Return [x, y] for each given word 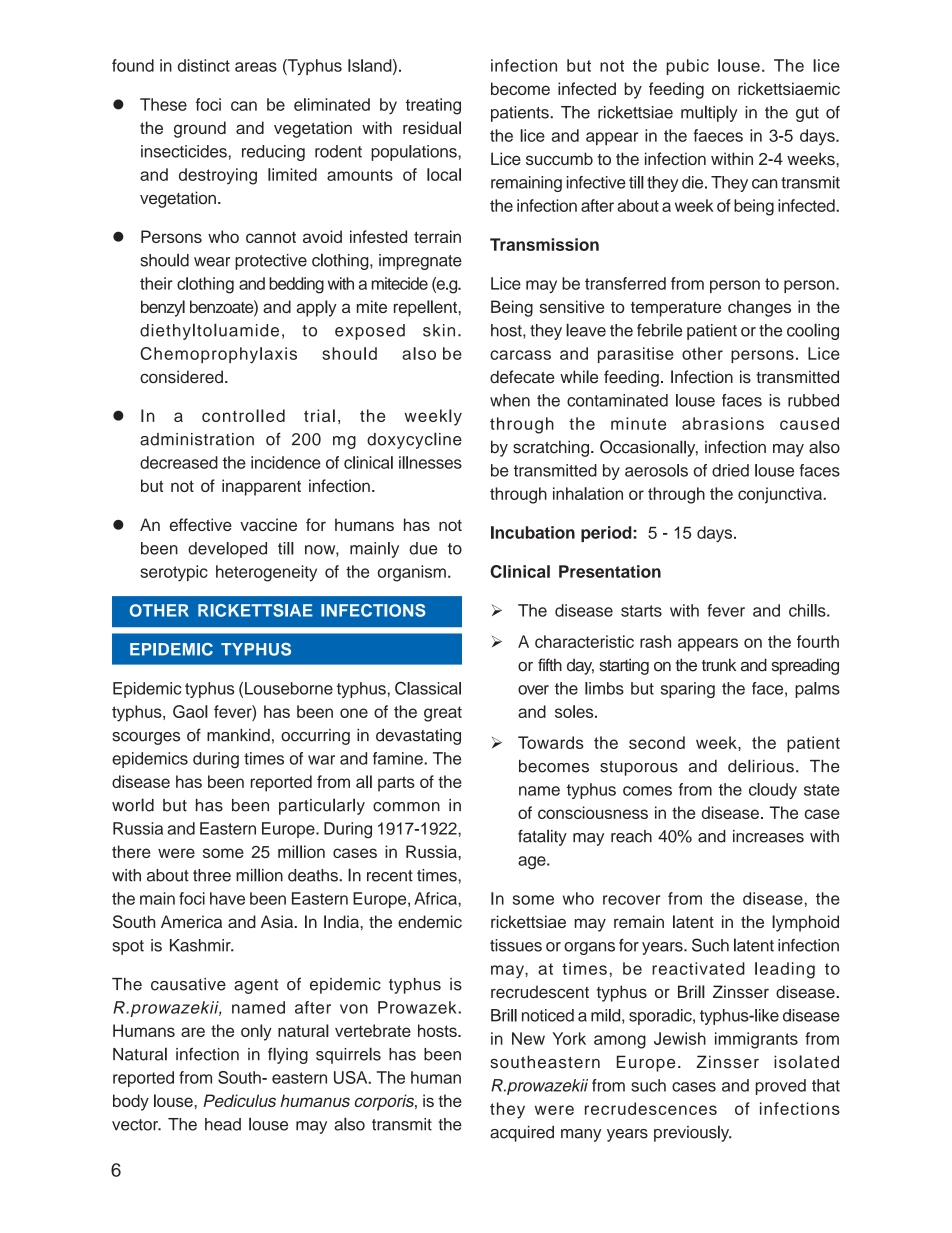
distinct [204, 65]
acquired [522, 1134]
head [223, 1124]
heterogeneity [266, 573]
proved [781, 1087]
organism [412, 573]
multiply [709, 113]
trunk [719, 665]
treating [433, 106]
